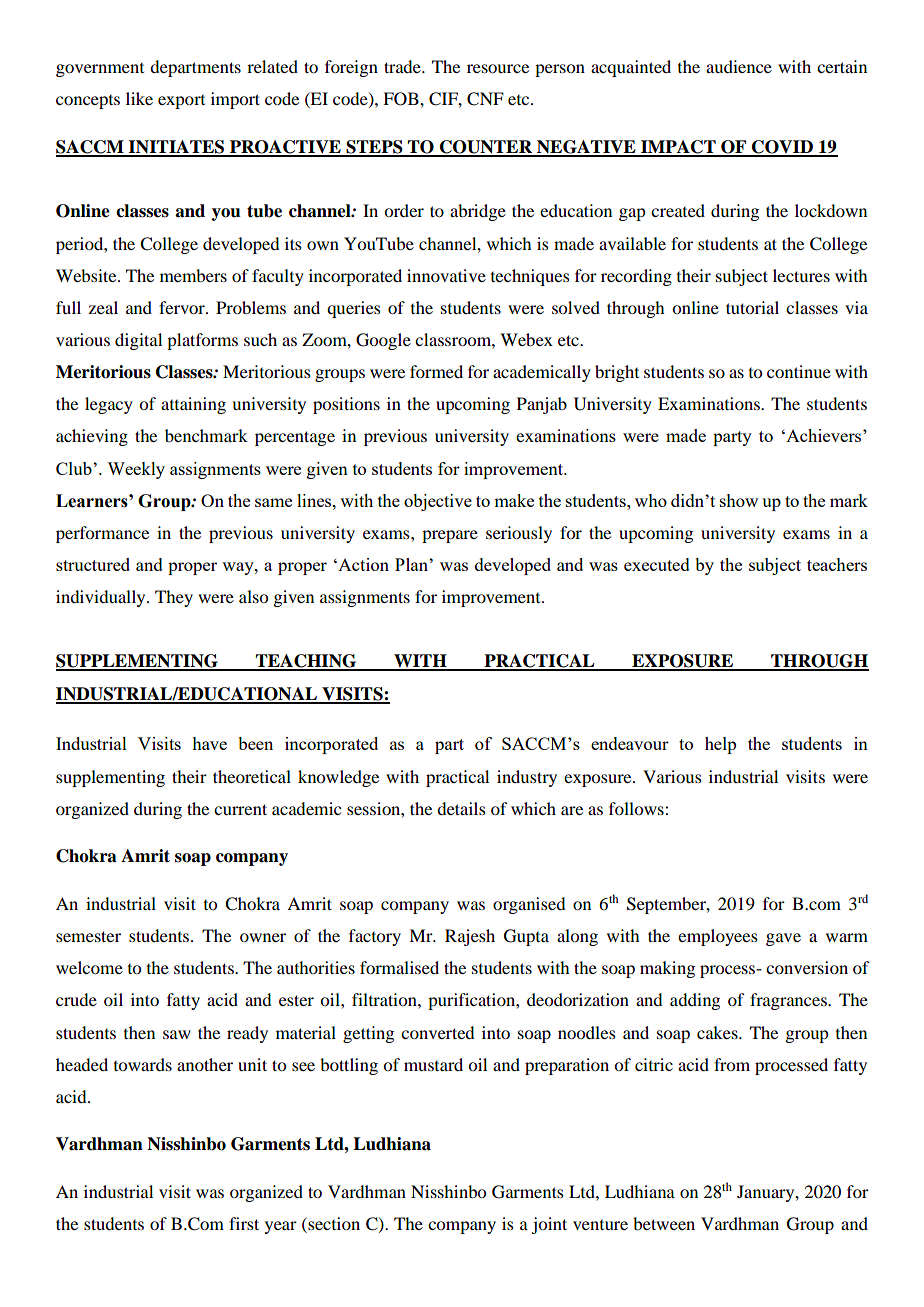 Image resolution: width=924 pixels, height=1307 pixels. I want to click on first, so click(244, 1223).
